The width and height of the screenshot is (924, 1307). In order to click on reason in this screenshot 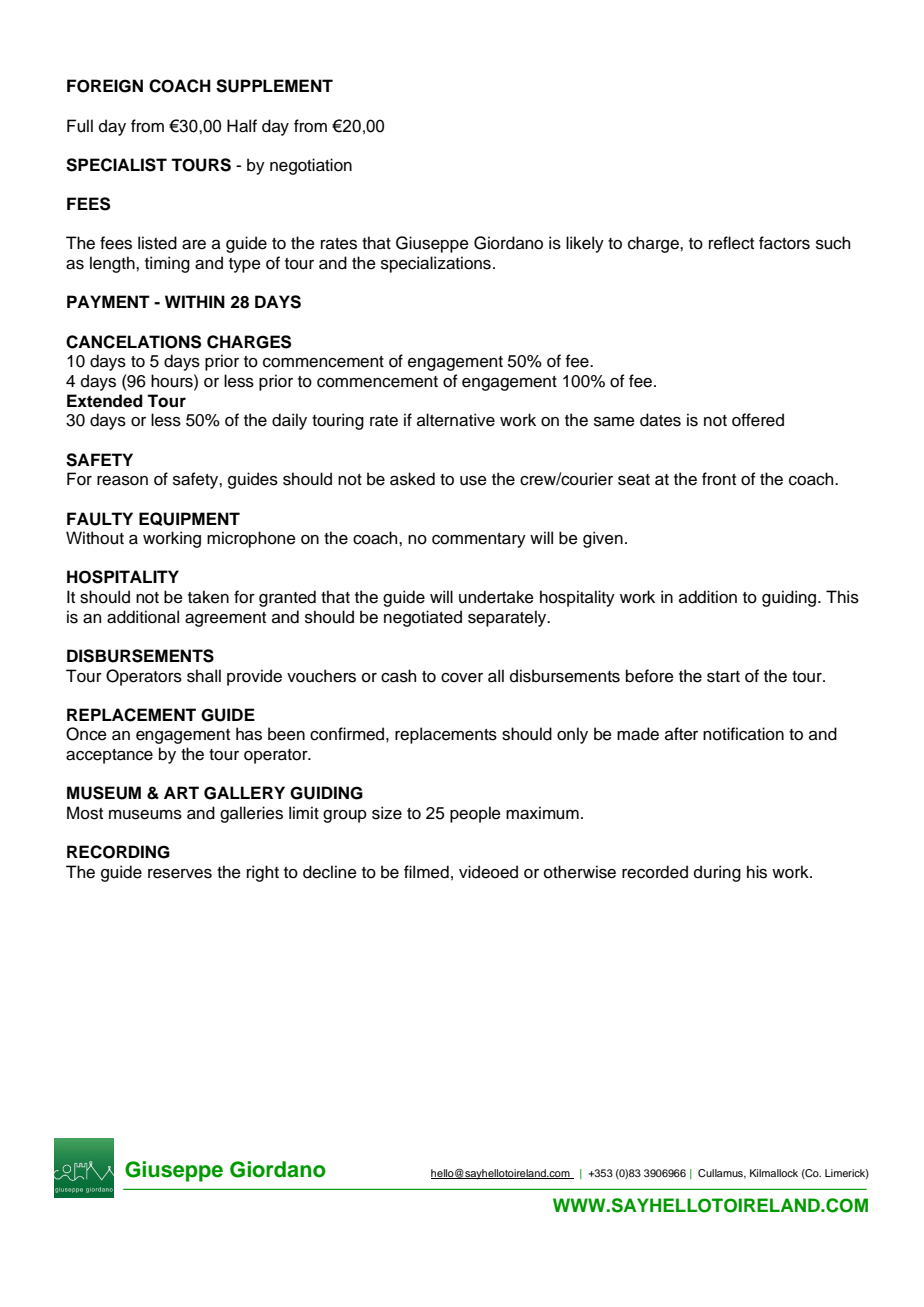, I will do `click(122, 481)`.
